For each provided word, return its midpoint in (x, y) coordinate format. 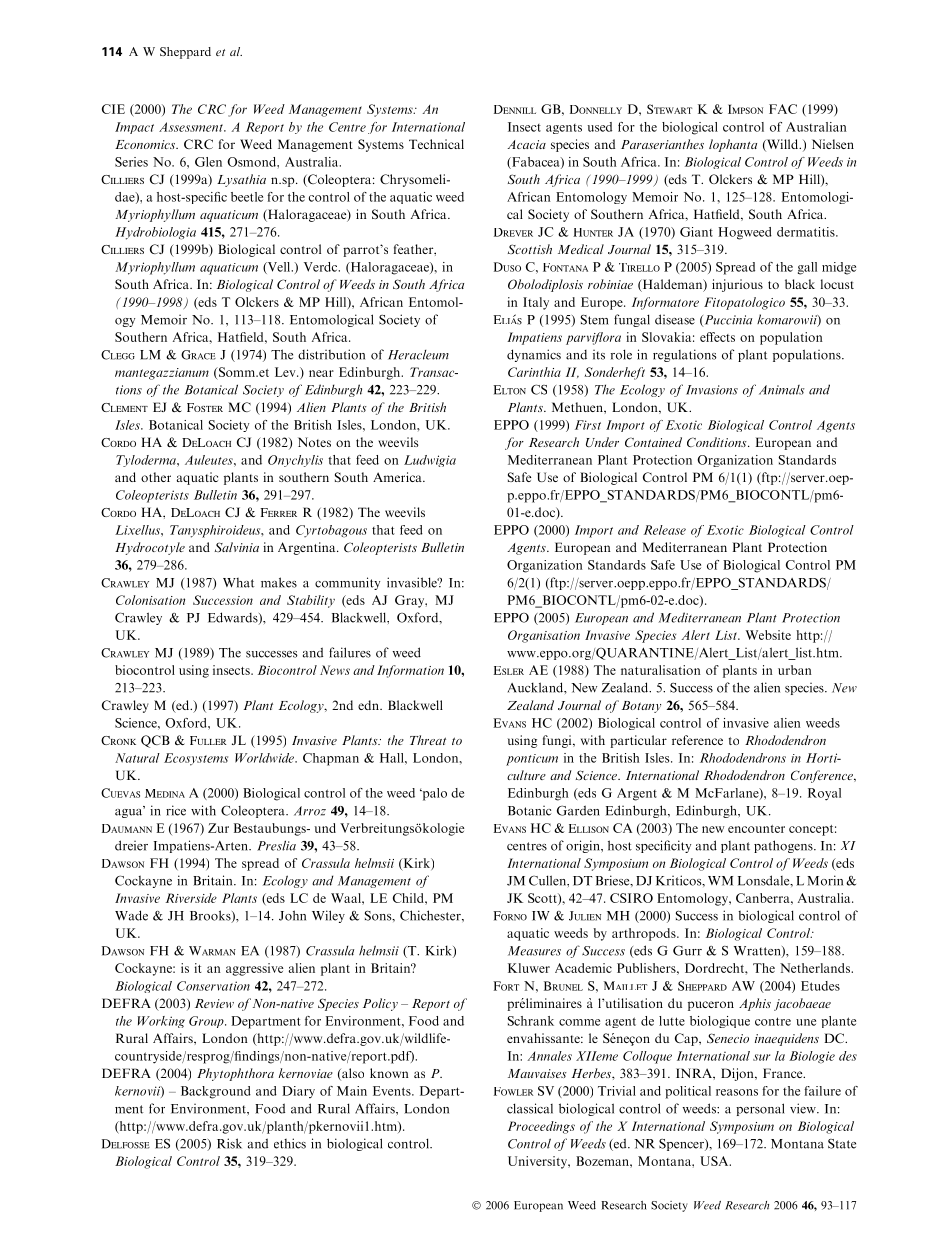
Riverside (191, 898)
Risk (229, 1143)
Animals (782, 390)
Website (768, 635)
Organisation (544, 636)
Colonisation (150, 600)
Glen (208, 162)
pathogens (784, 846)
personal (760, 1109)
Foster (205, 407)
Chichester (431, 915)
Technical (436, 144)
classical (530, 1108)
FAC (783, 109)
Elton (509, 390)
